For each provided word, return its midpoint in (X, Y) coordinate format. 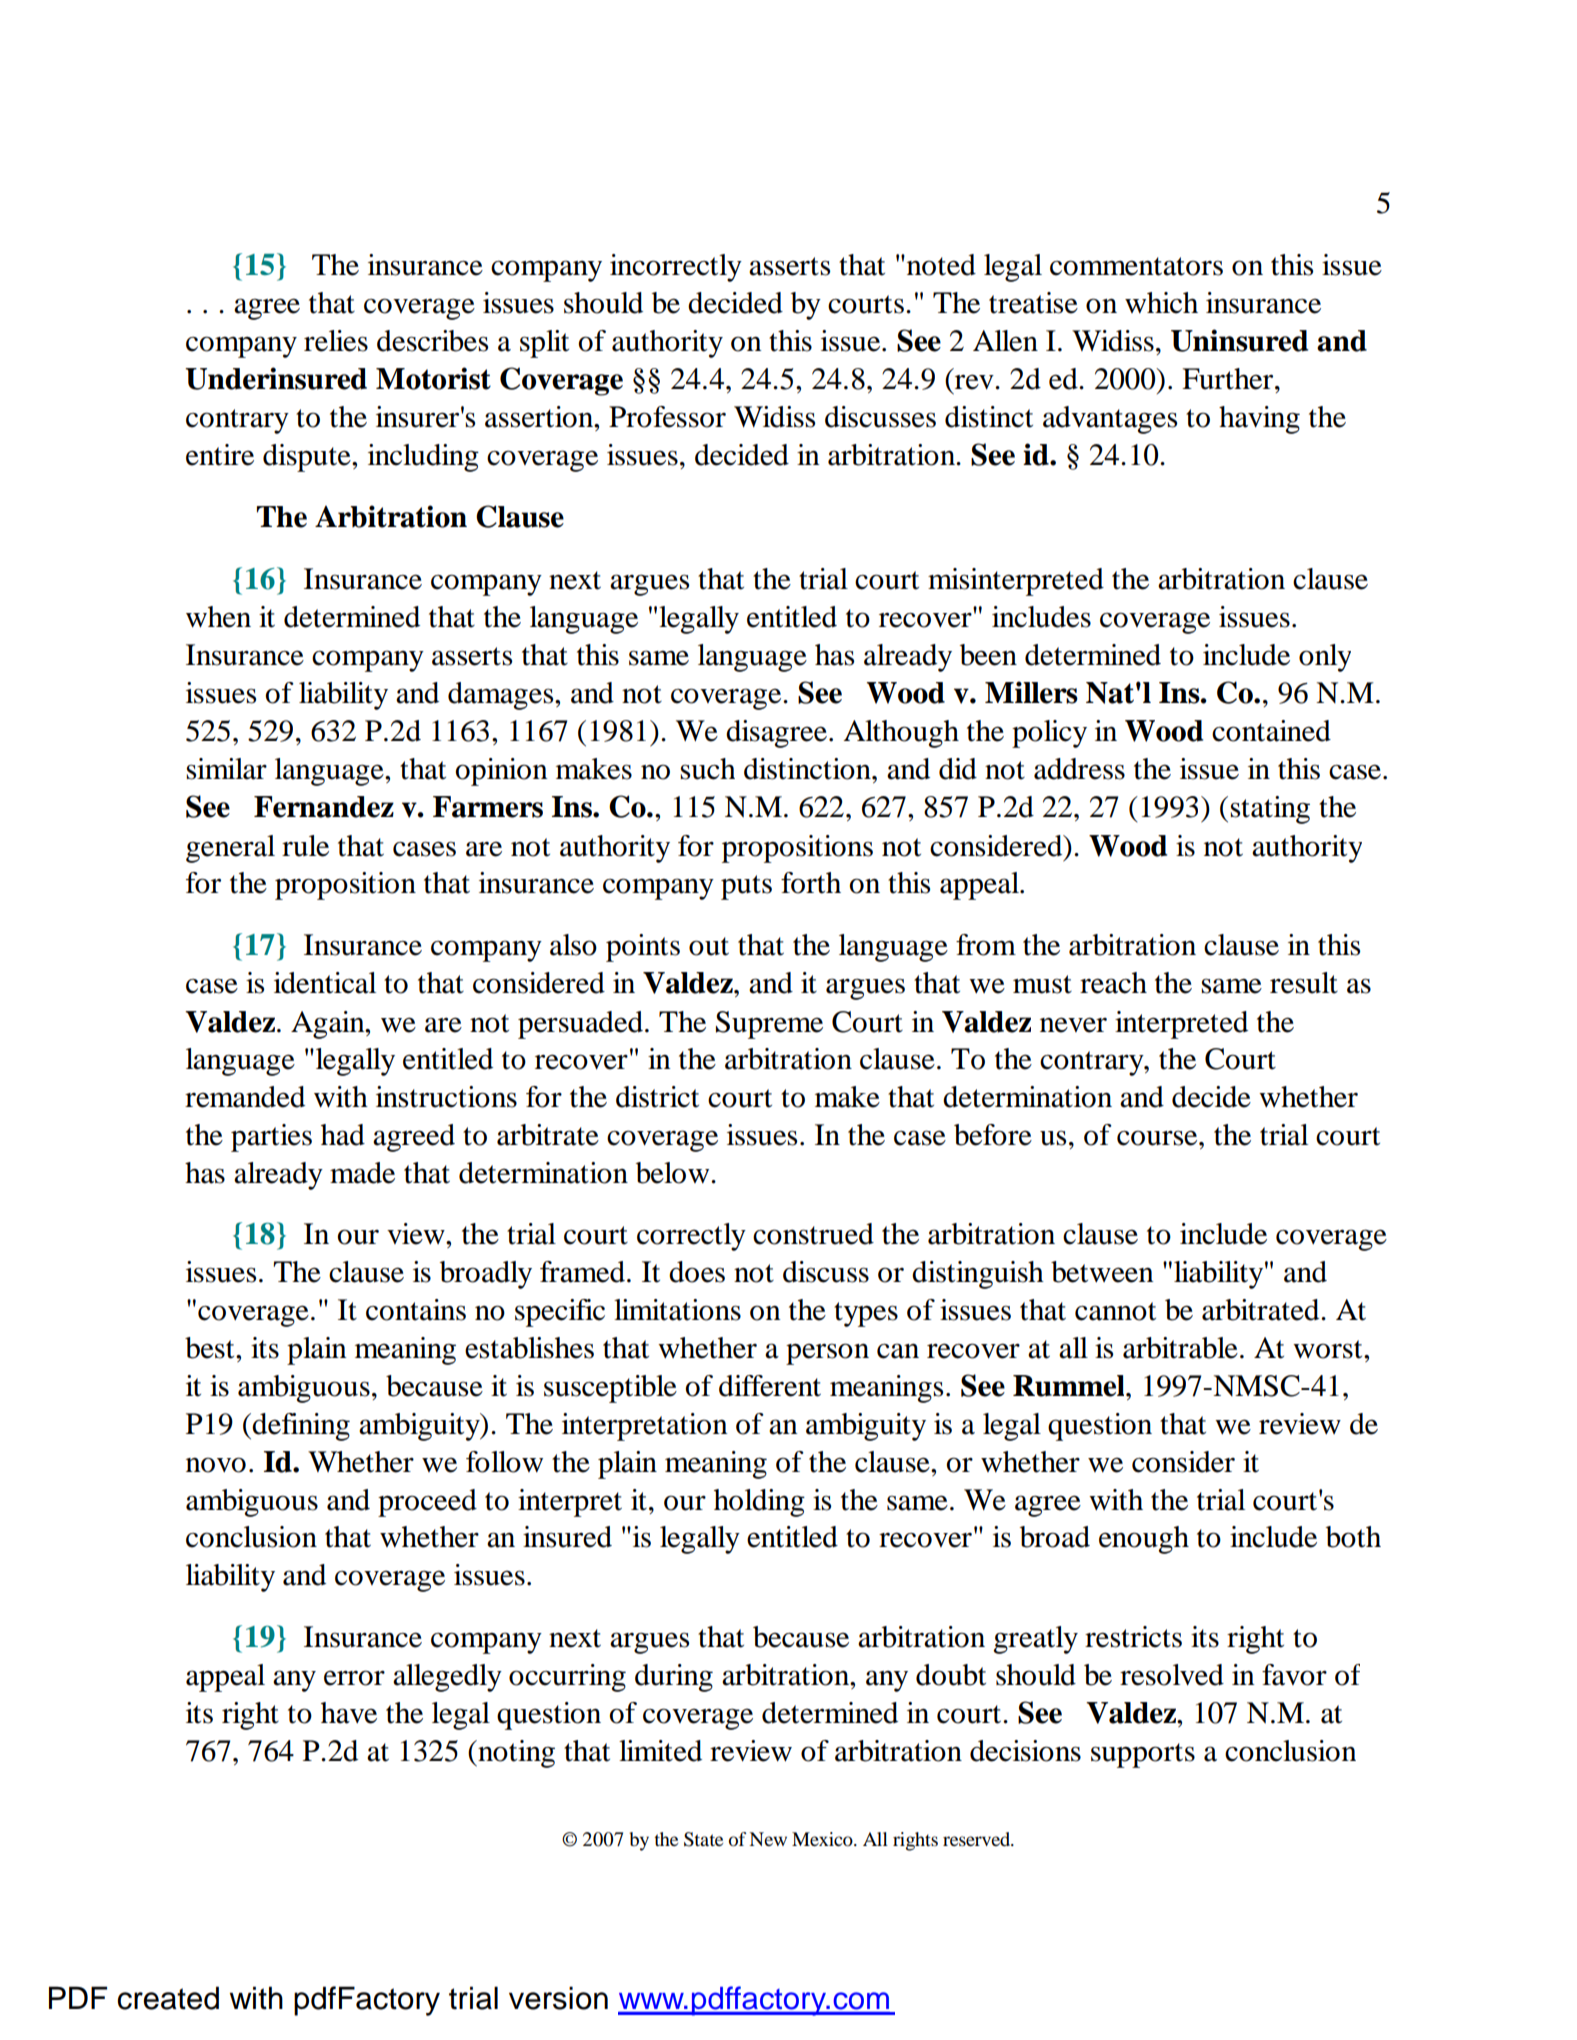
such (707, 769)
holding (759, 1503)
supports (1143, 1755)
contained (1271, 731)
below (674, 1173)
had (343, 1135)
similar (226, 769)
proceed (427, 1503)
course (1158, 1138)
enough (1144, 1540)
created (168, 1998)
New (768, 1839)
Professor (667, 417)
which (1161, 303)
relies (336, 341)
